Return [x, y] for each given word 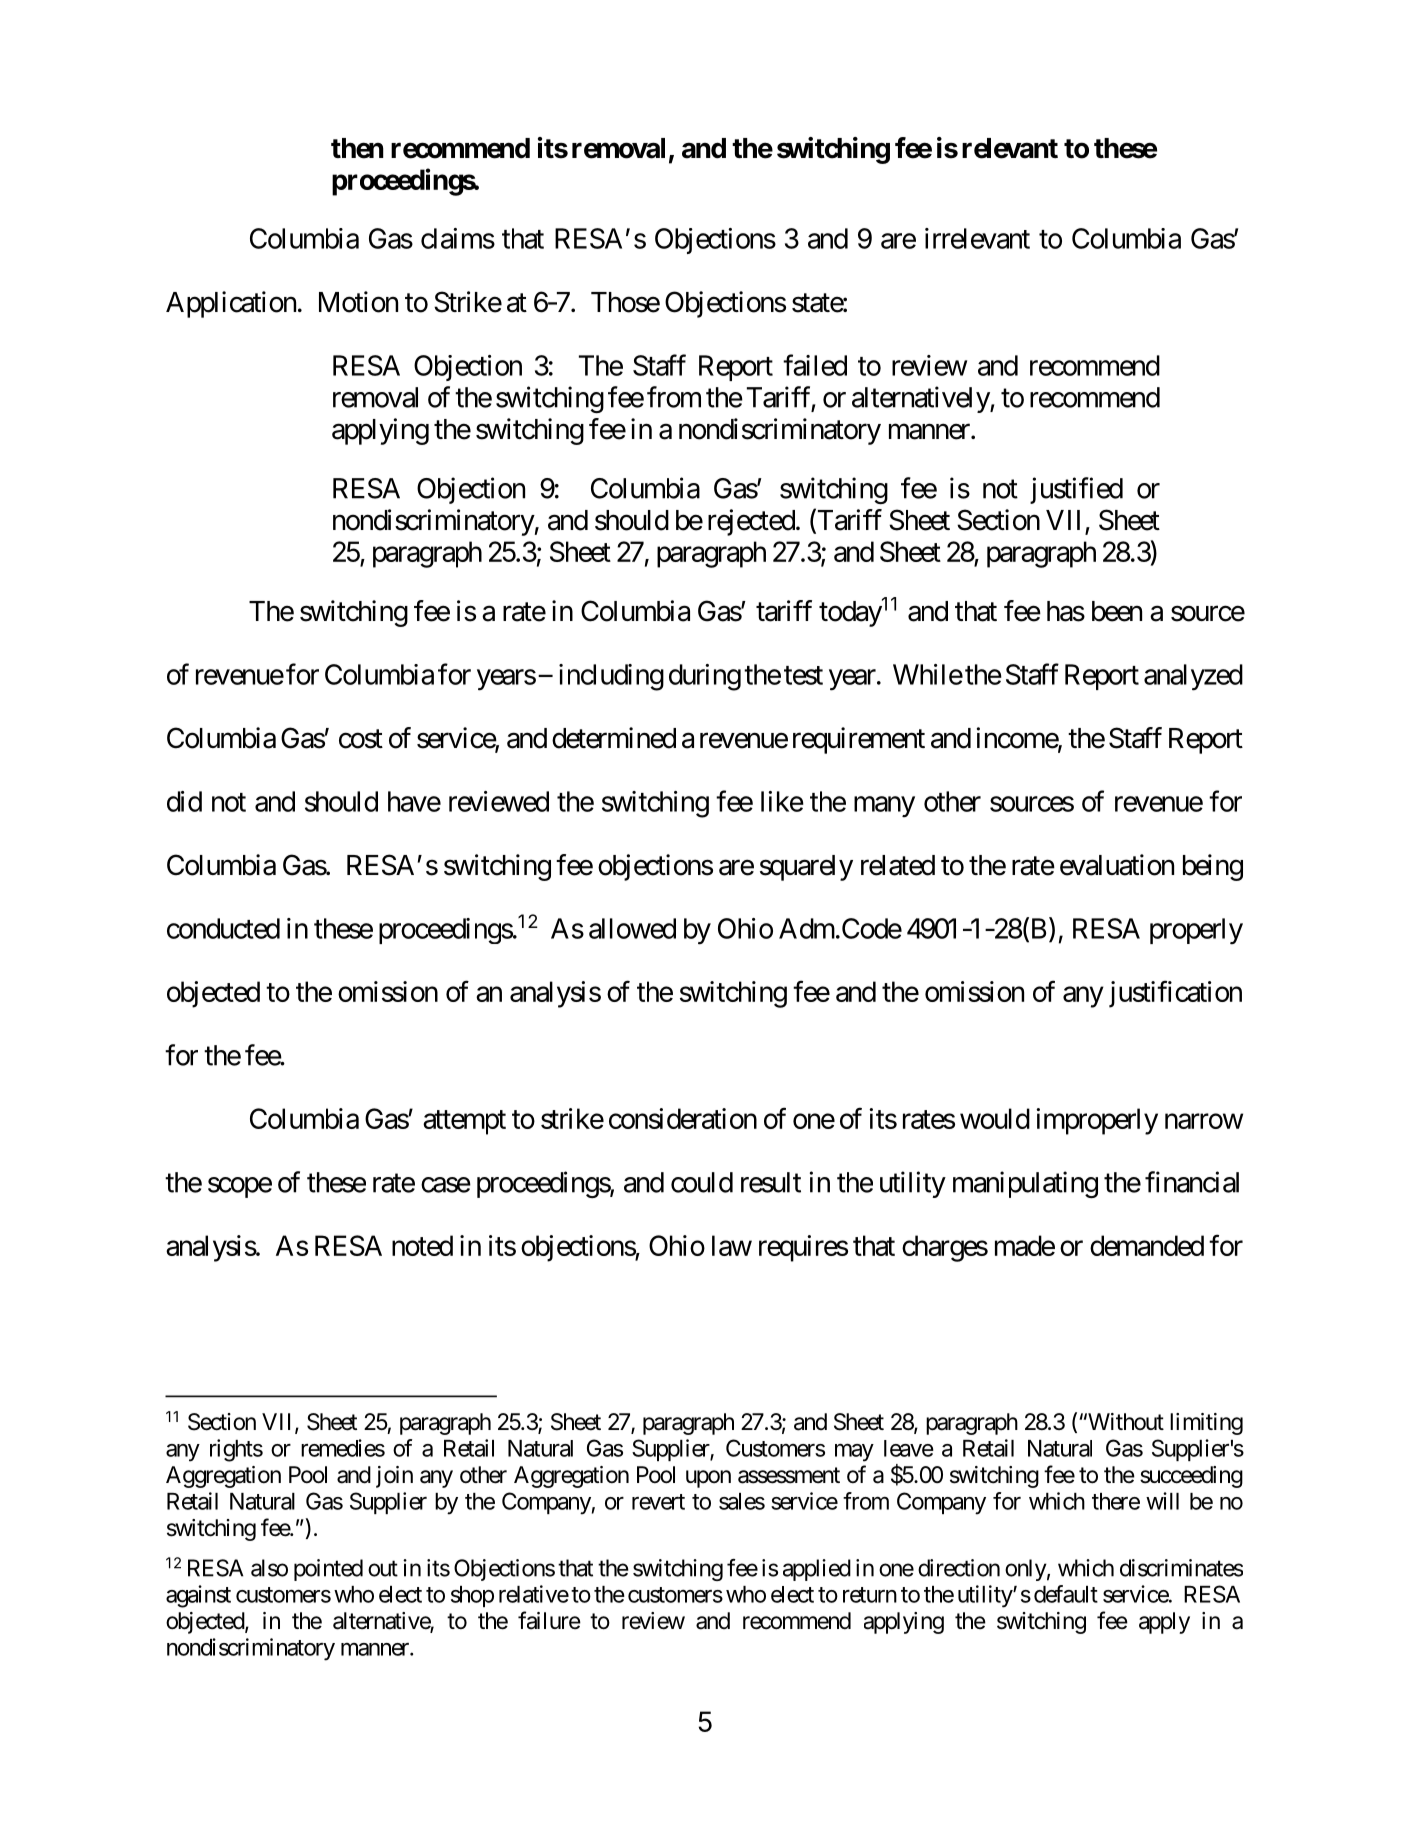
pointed [328, 1570]
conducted [223, 928]
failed [815, 365]
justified [1076, 490]
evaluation [1117, 865]
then [357, 148]
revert [658, 1502]
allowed [632, 928]
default [1066, 1594]
